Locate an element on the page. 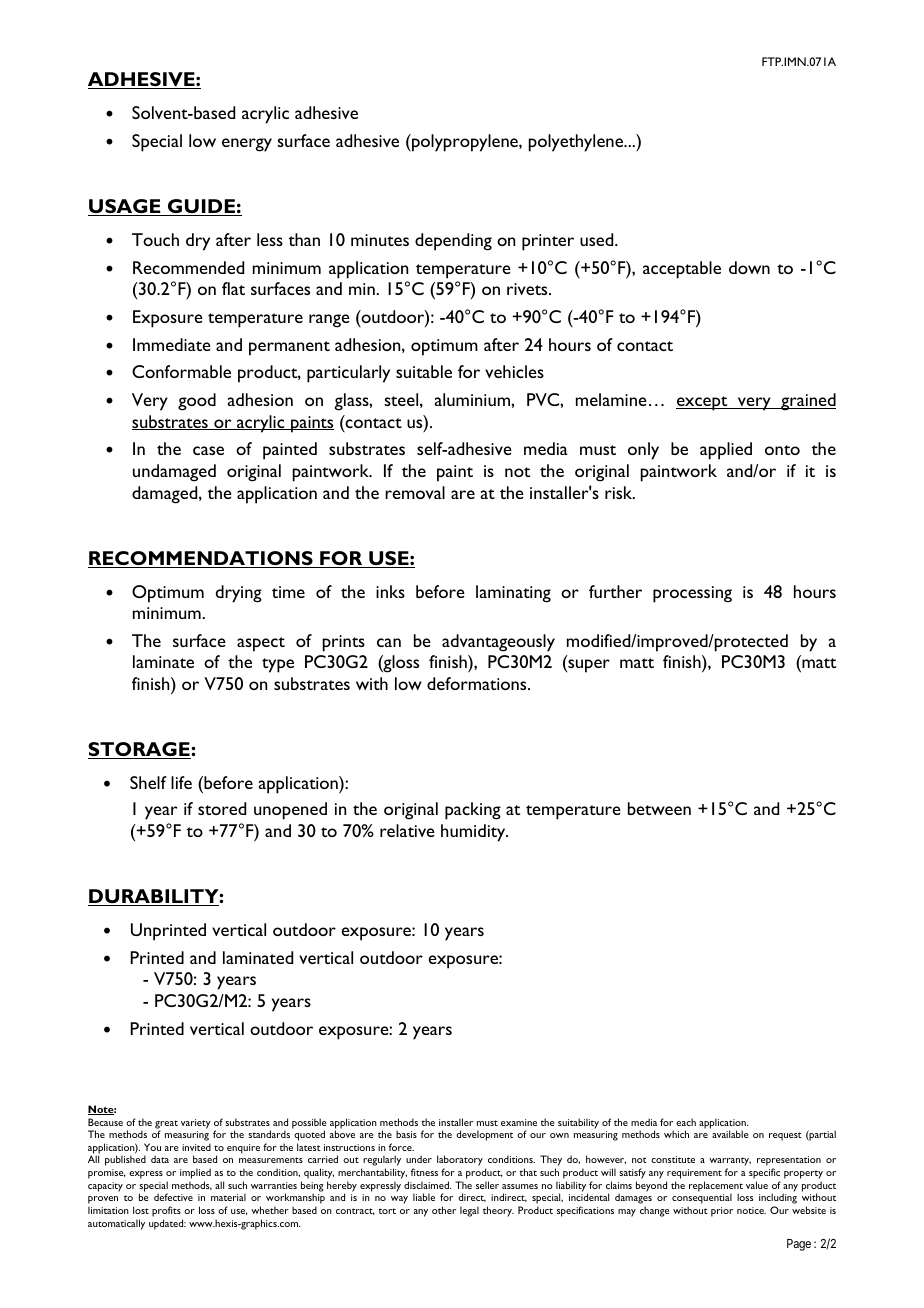  polypropylene is located at coordinates (465, 143).
